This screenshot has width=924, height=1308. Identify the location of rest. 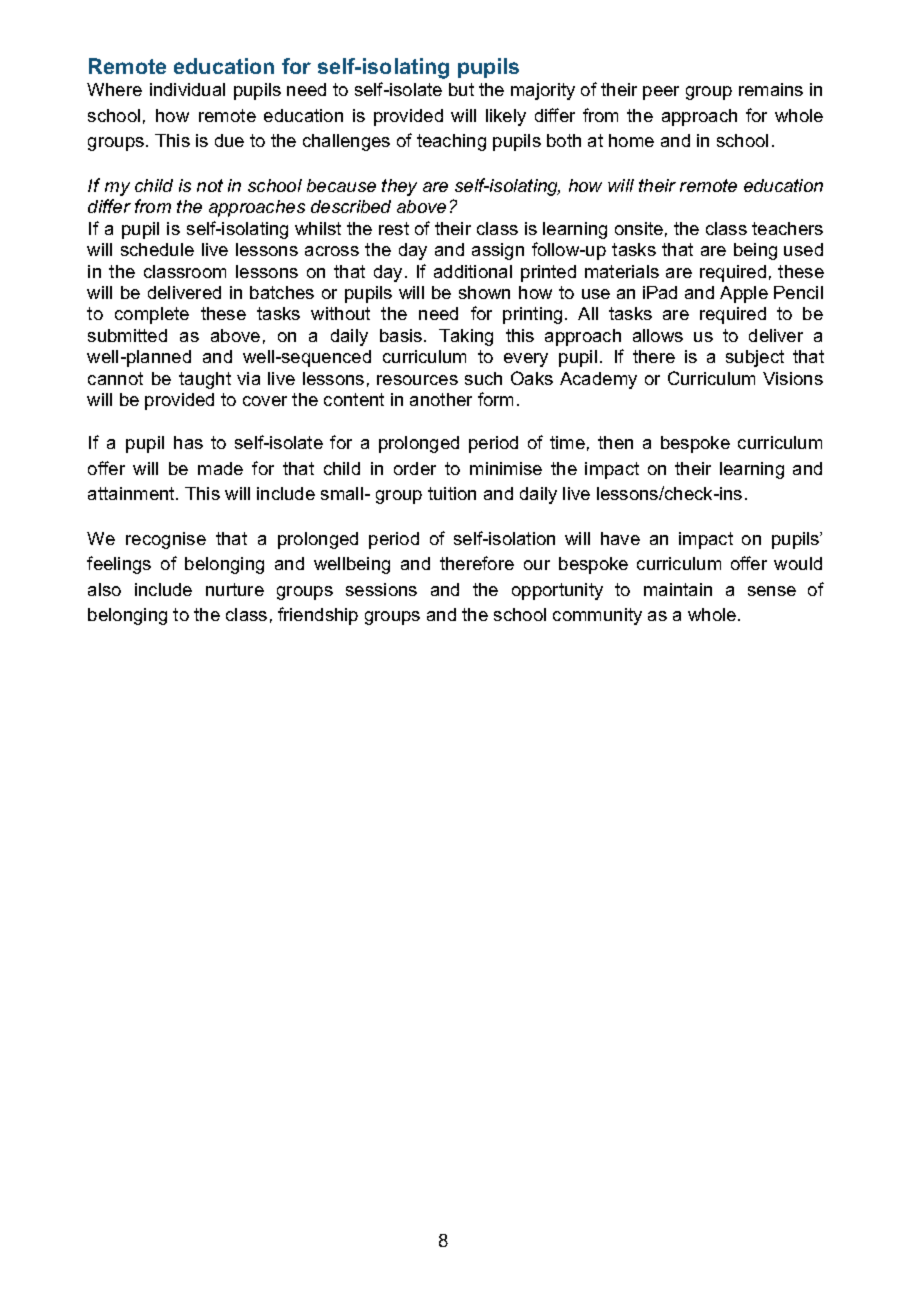
(394, 228).
